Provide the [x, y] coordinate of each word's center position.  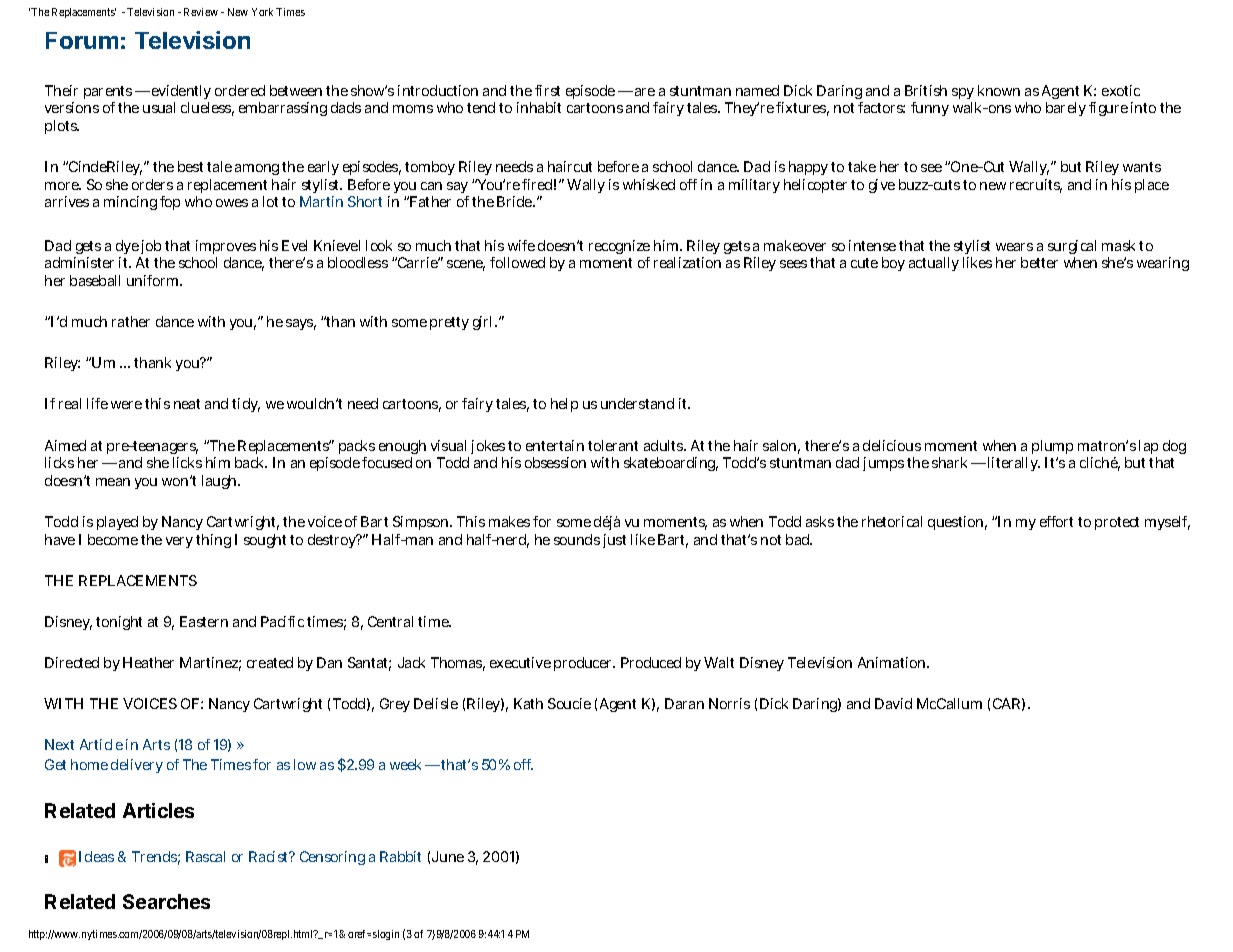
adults [665, 445]
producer [584, 664]
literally [1014, 464]
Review [201, 12]
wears [1014, 247]
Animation [893, 662]
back [251, 462]
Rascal [205, 856]
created [270, 662]
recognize [619, 249]
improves [226, 247]
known [999, 90]
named [757, 90]
